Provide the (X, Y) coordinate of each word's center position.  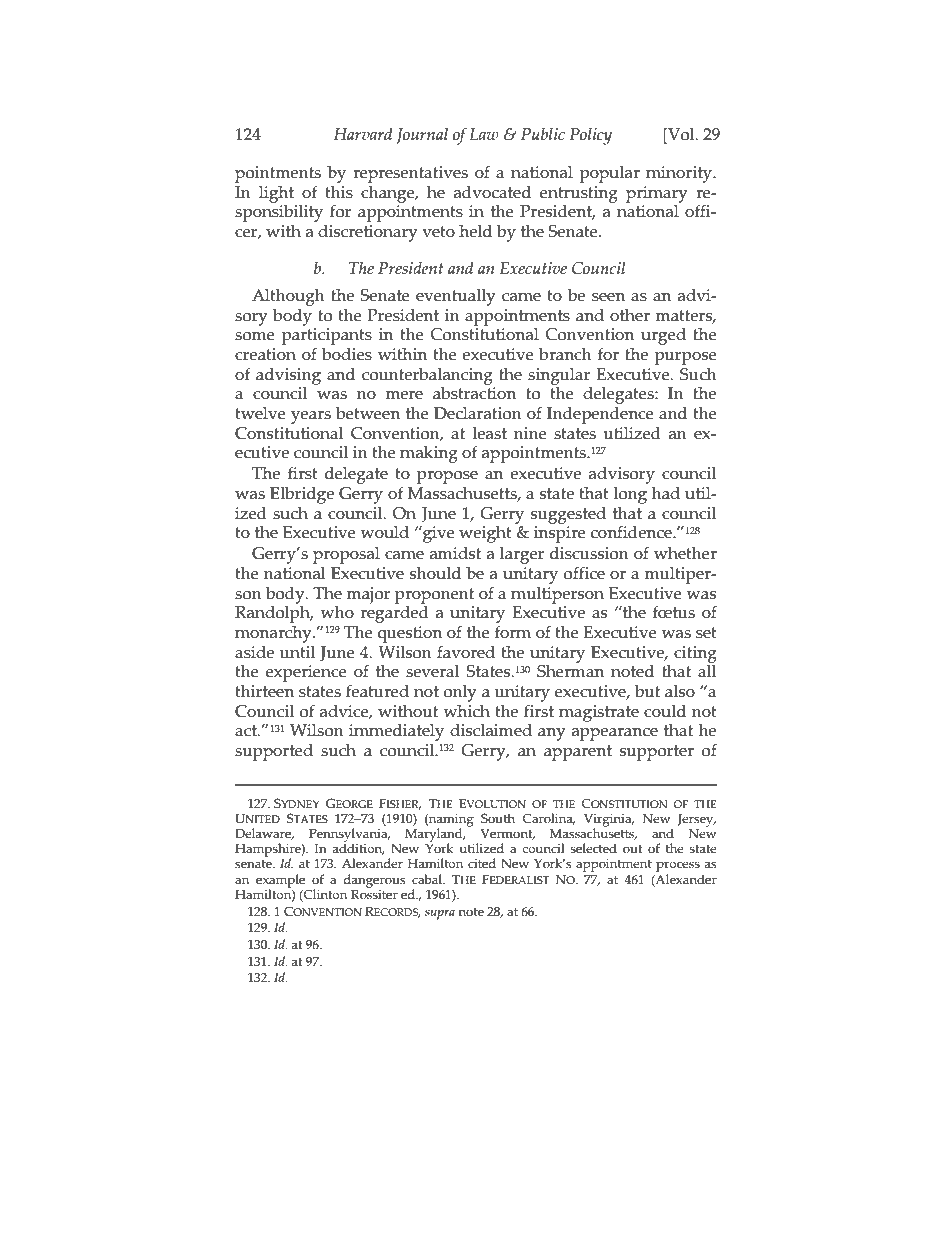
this (339, 192)
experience (306, 673)
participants (327, 338)
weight (485, 534)
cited (482, 863)
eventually (456, 297)
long (630, 495)
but (647, 691)
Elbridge (302, 495)
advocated (492, 192)
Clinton (324, 895)
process (678, 868)
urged (663, 336)
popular (609, 174)
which (466, 711)
